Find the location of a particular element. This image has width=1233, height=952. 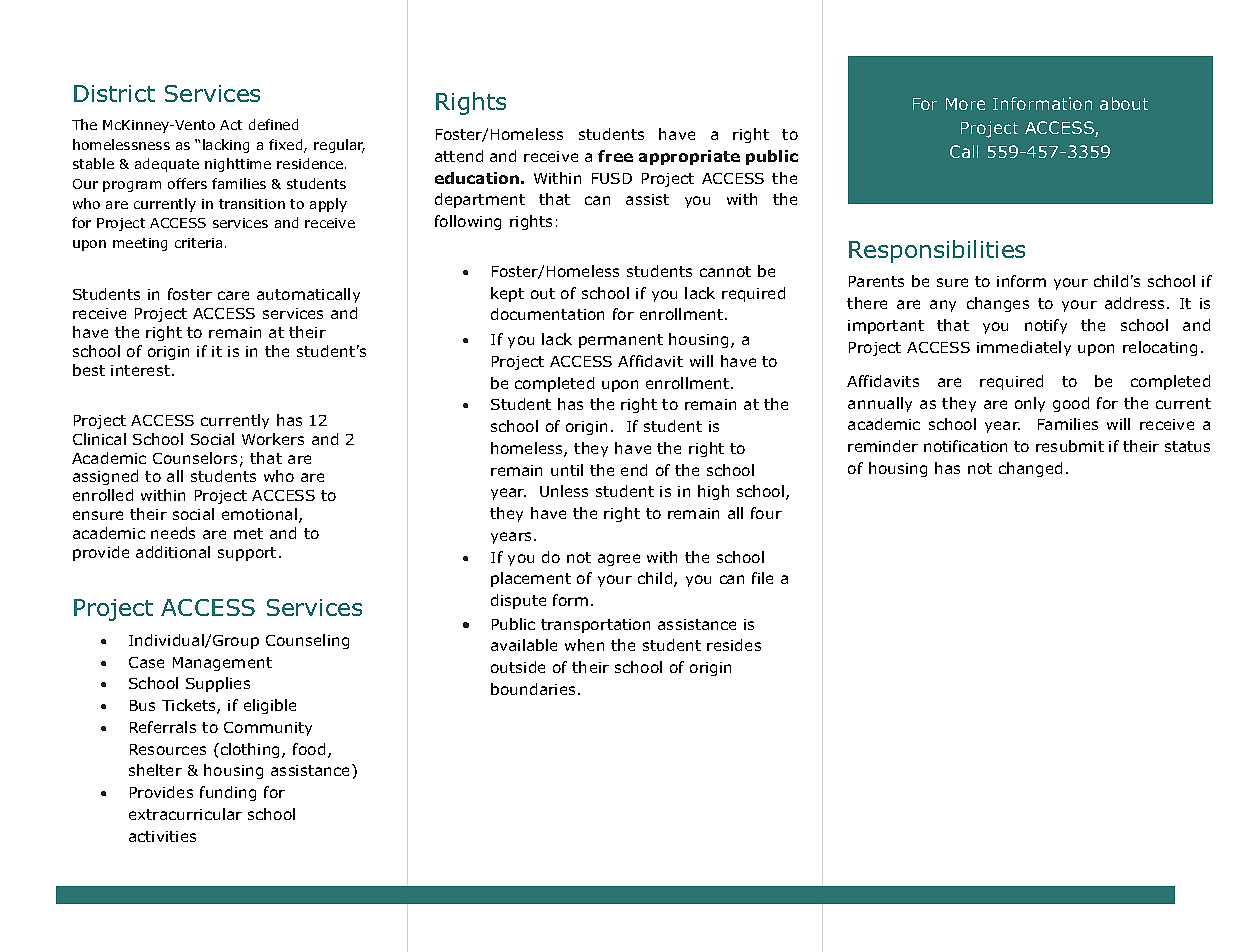

file is located at coordinates (762, 578).
